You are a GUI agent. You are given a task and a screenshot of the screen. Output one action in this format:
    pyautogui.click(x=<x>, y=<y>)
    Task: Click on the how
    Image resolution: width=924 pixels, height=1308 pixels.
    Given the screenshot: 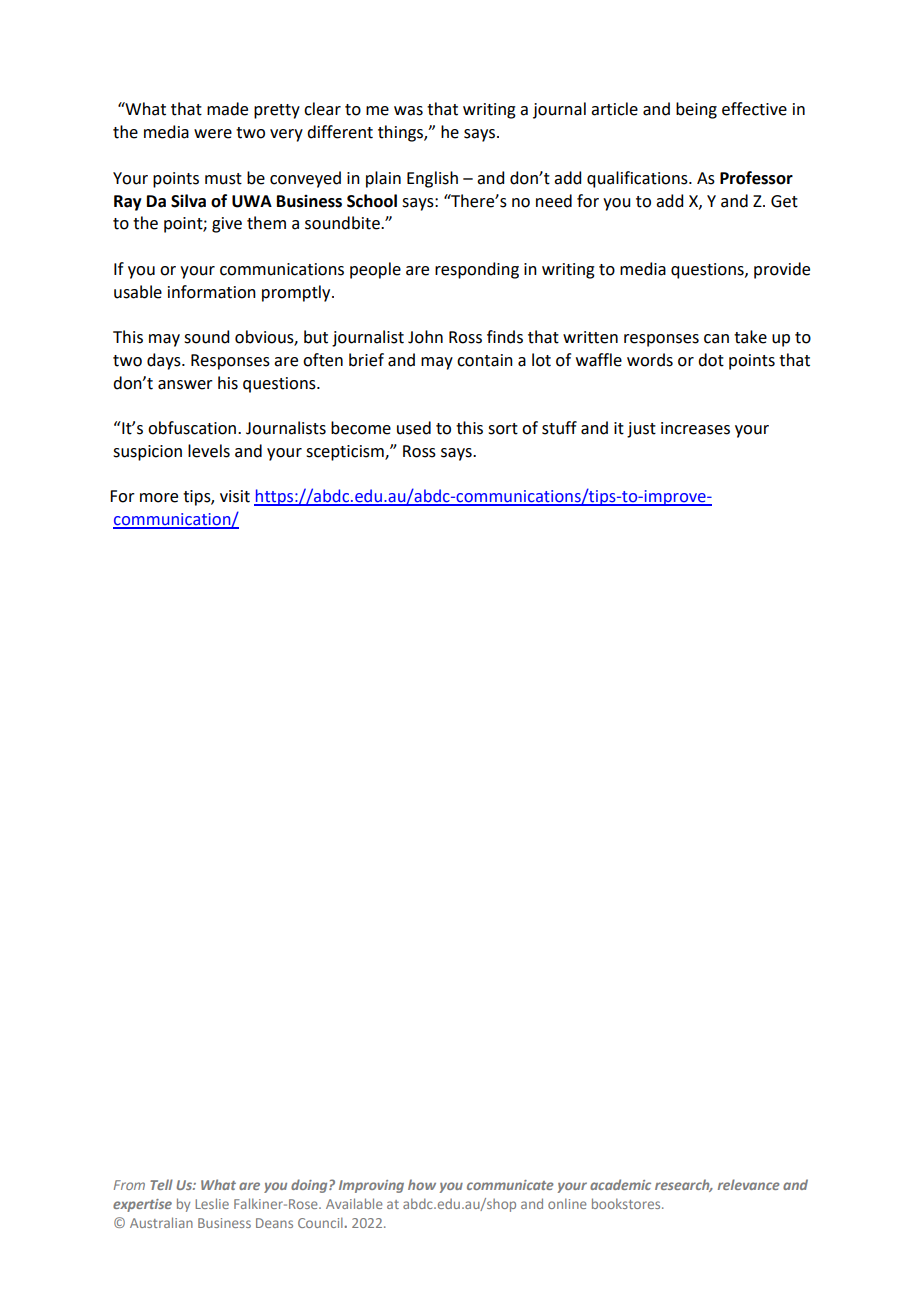 What is the action you would take?
    pyautogui.click(x=422, y=1184)
